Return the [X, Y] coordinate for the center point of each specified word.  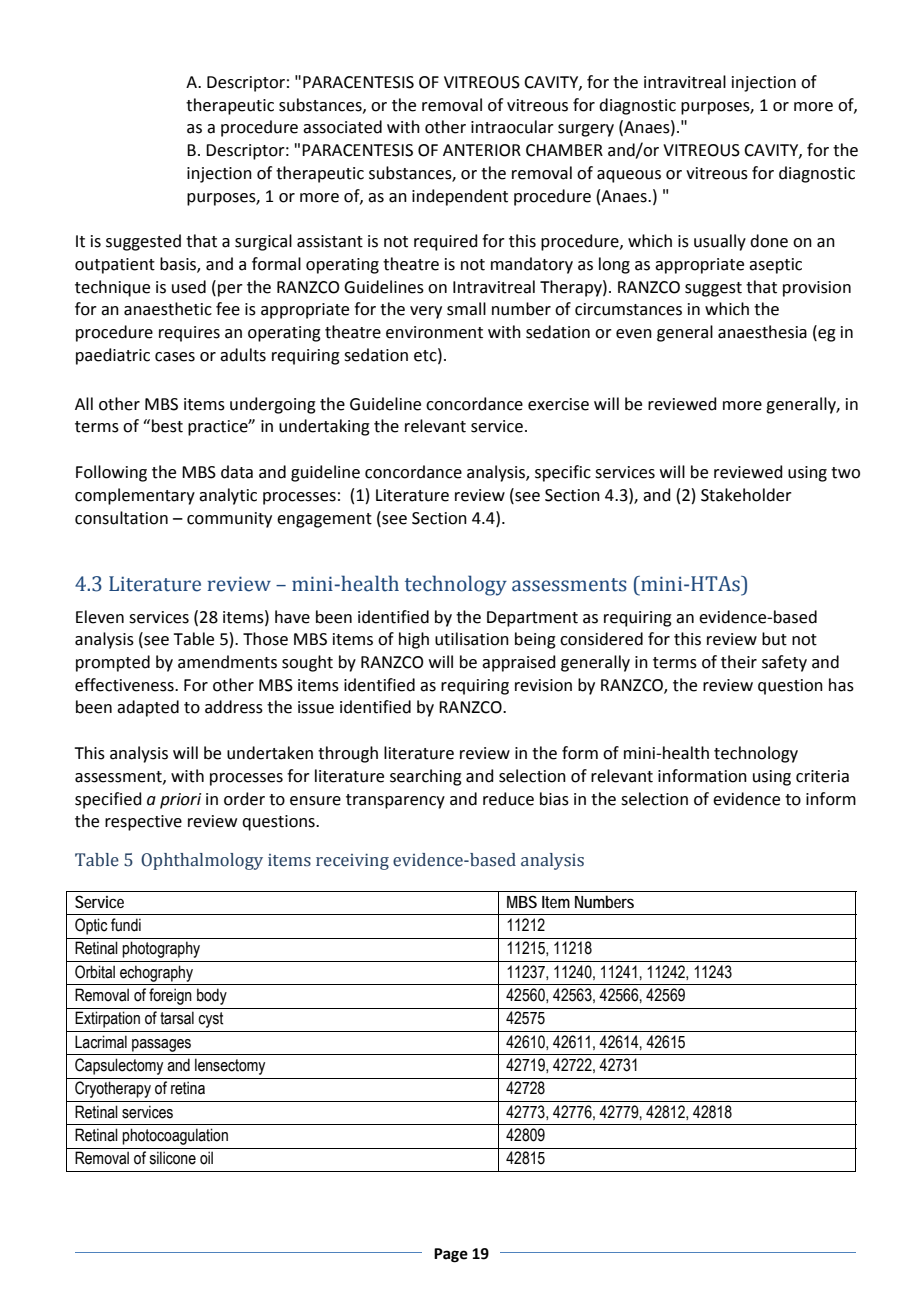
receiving [352, 862]
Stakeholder [746, 495]
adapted [148, 708]
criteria [822, 776]
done [769, 241]
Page [451, 1255]
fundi [126, 925]
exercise [558, 404]
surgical [263, 242]
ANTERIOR [482, 150]
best [167, 426]
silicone [172, 1158]
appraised [519, 663]
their [739, 662]
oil [206, 1158]
